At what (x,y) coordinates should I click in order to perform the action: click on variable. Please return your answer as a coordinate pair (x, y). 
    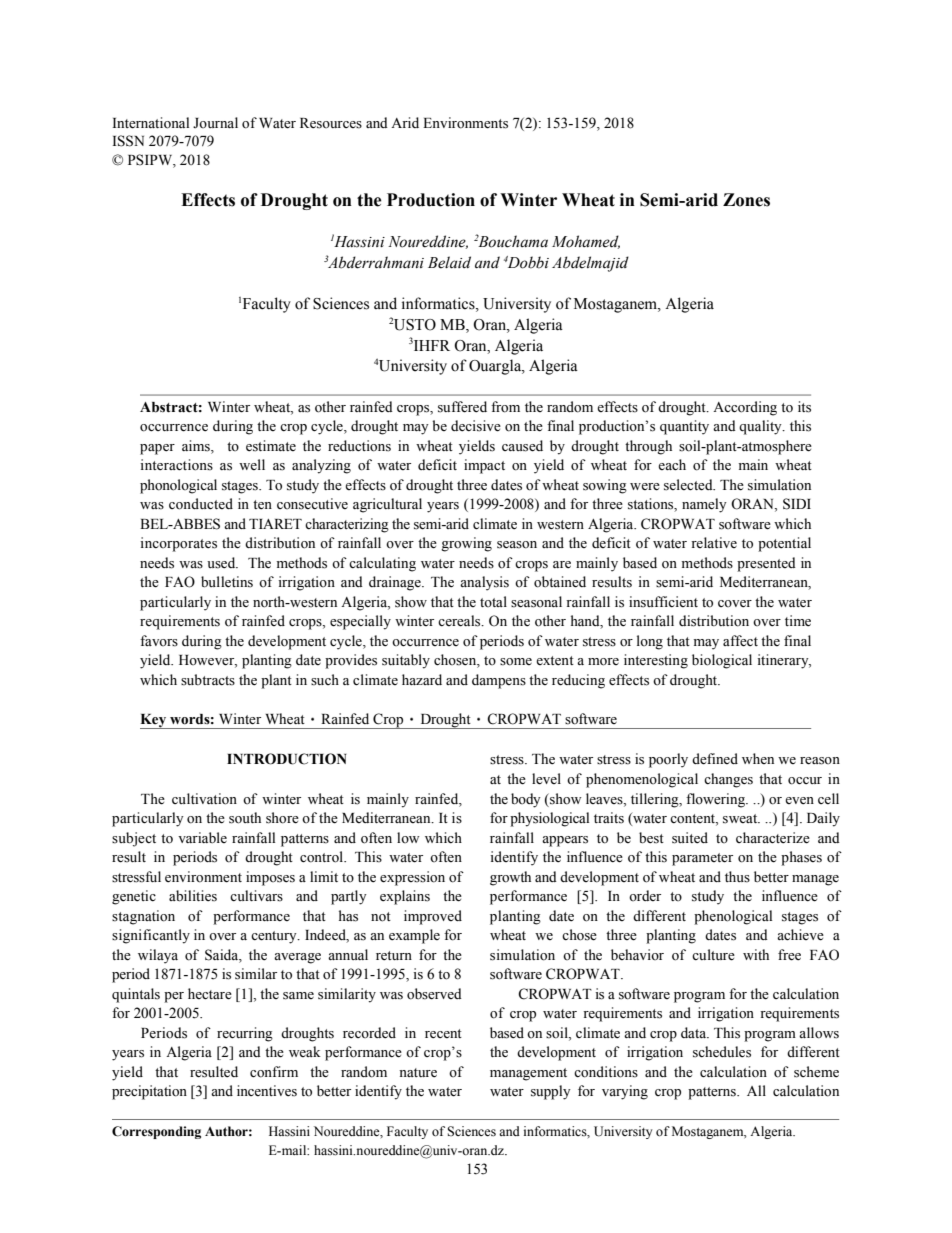
    Looking at the image, I should click on (202, 837).
